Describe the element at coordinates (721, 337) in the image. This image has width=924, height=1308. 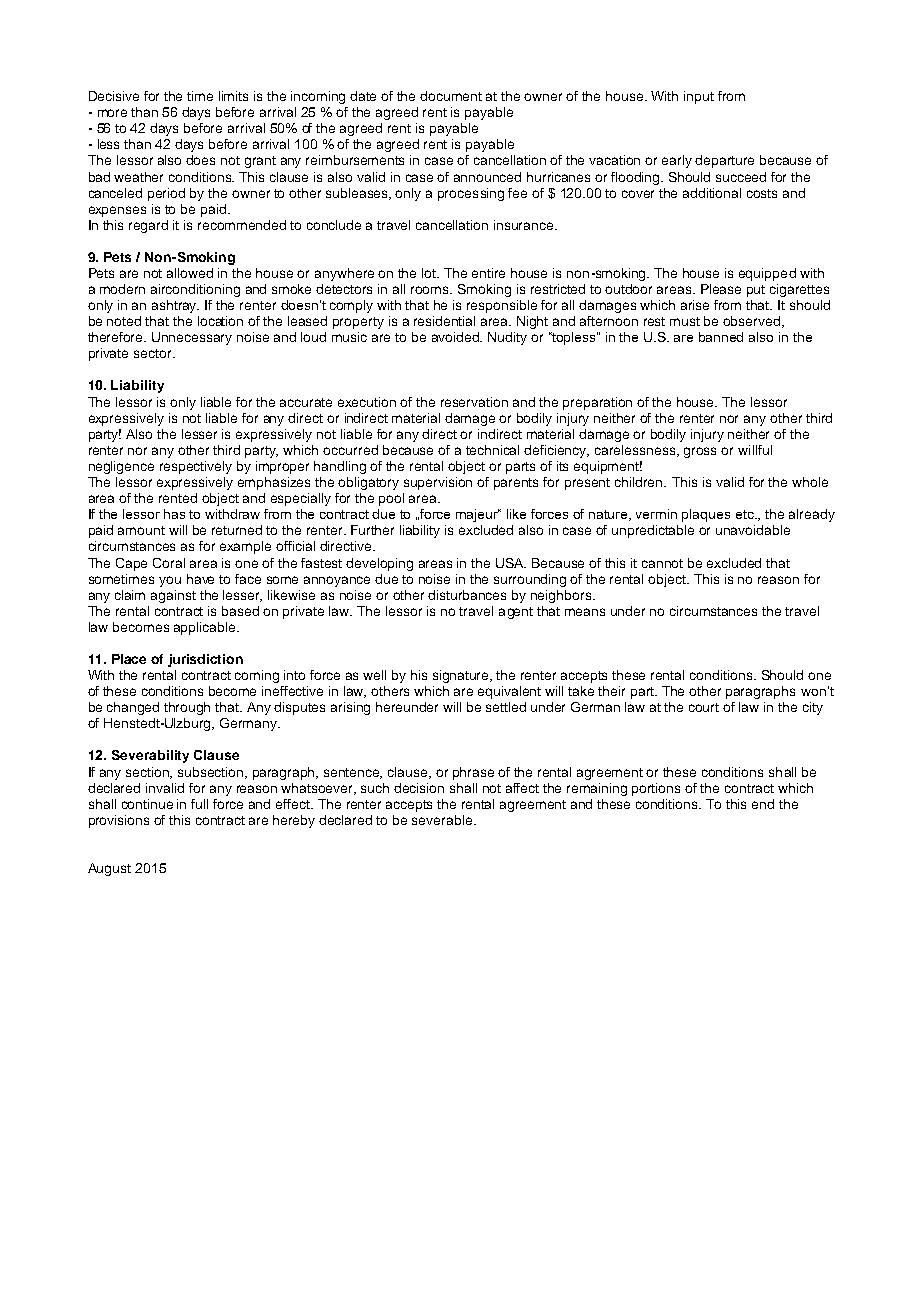
I see `banned` at that location.
